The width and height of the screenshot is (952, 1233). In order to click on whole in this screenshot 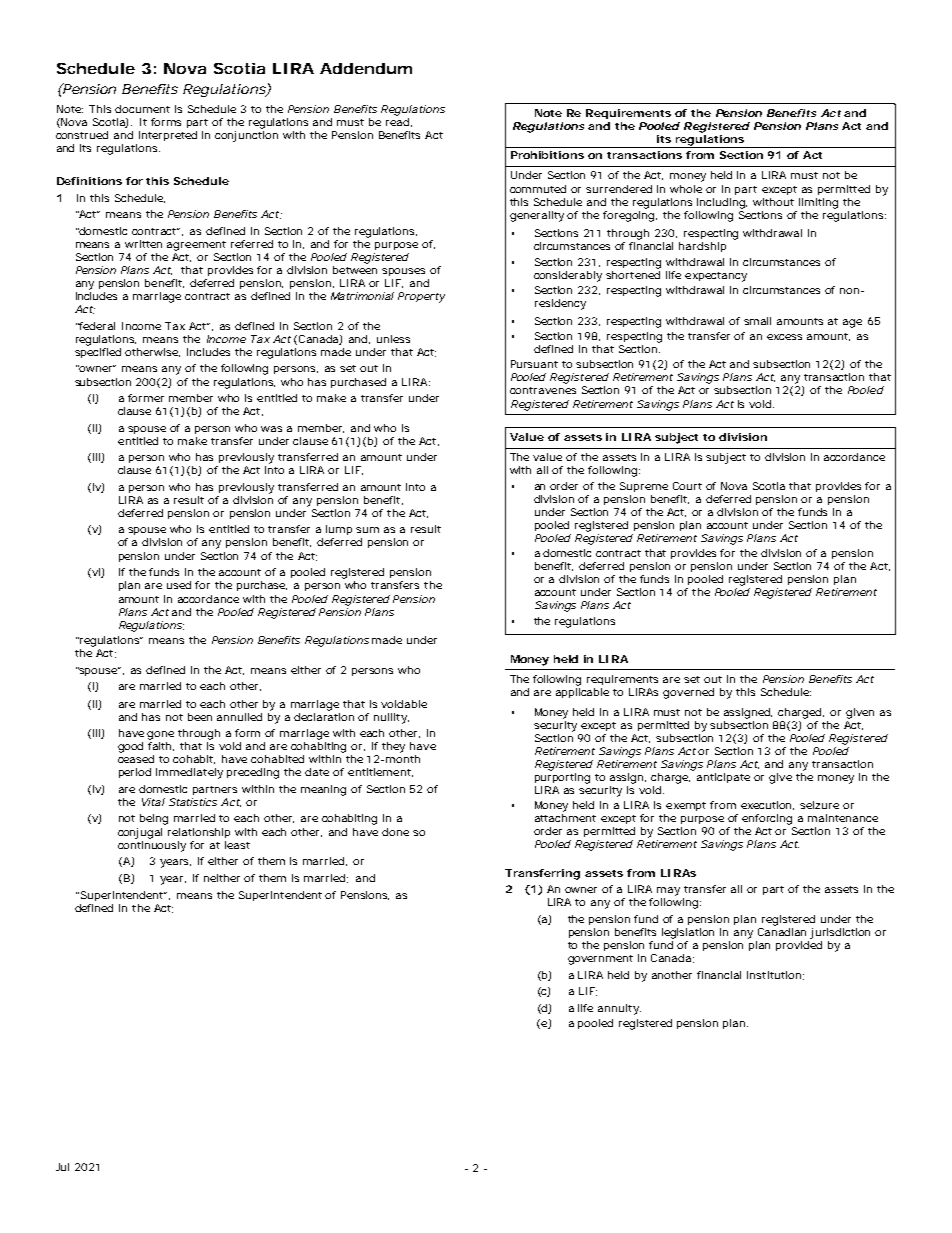, I will do `click(686, 189)`.
